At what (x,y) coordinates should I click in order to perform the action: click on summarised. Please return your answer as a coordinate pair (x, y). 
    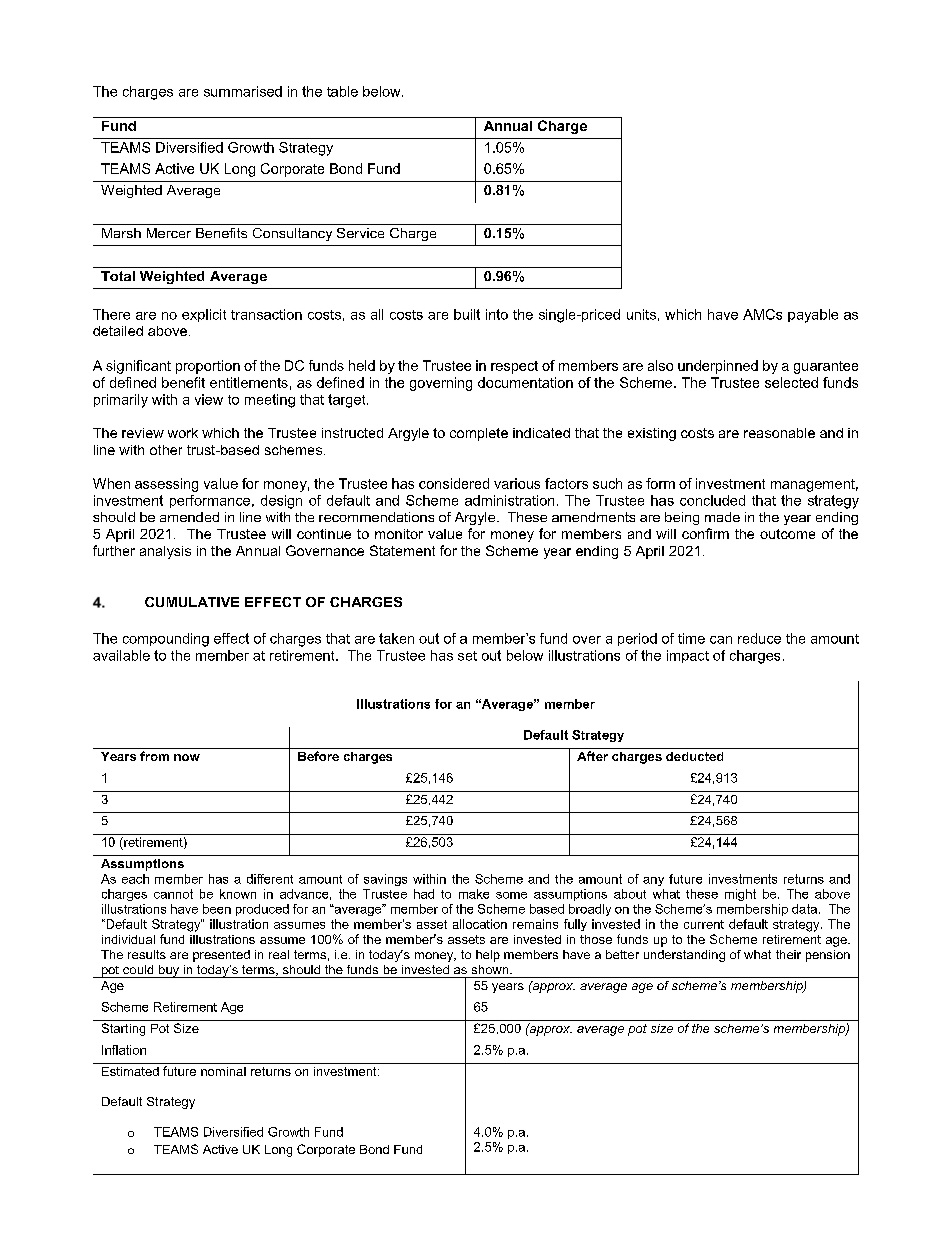
    Looking at the image, I should click on (243, 91).
